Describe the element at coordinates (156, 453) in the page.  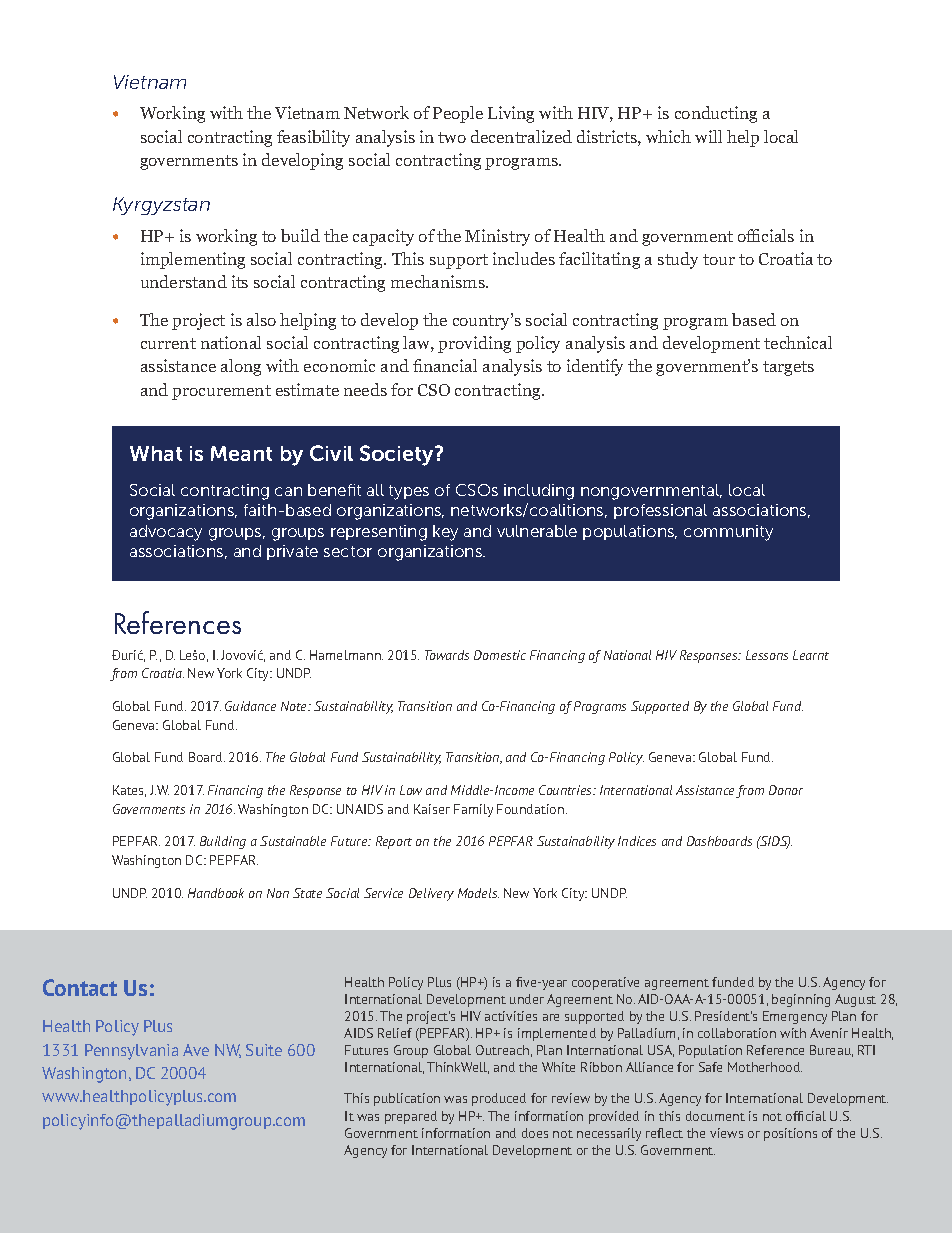
I see `What` at that location.
